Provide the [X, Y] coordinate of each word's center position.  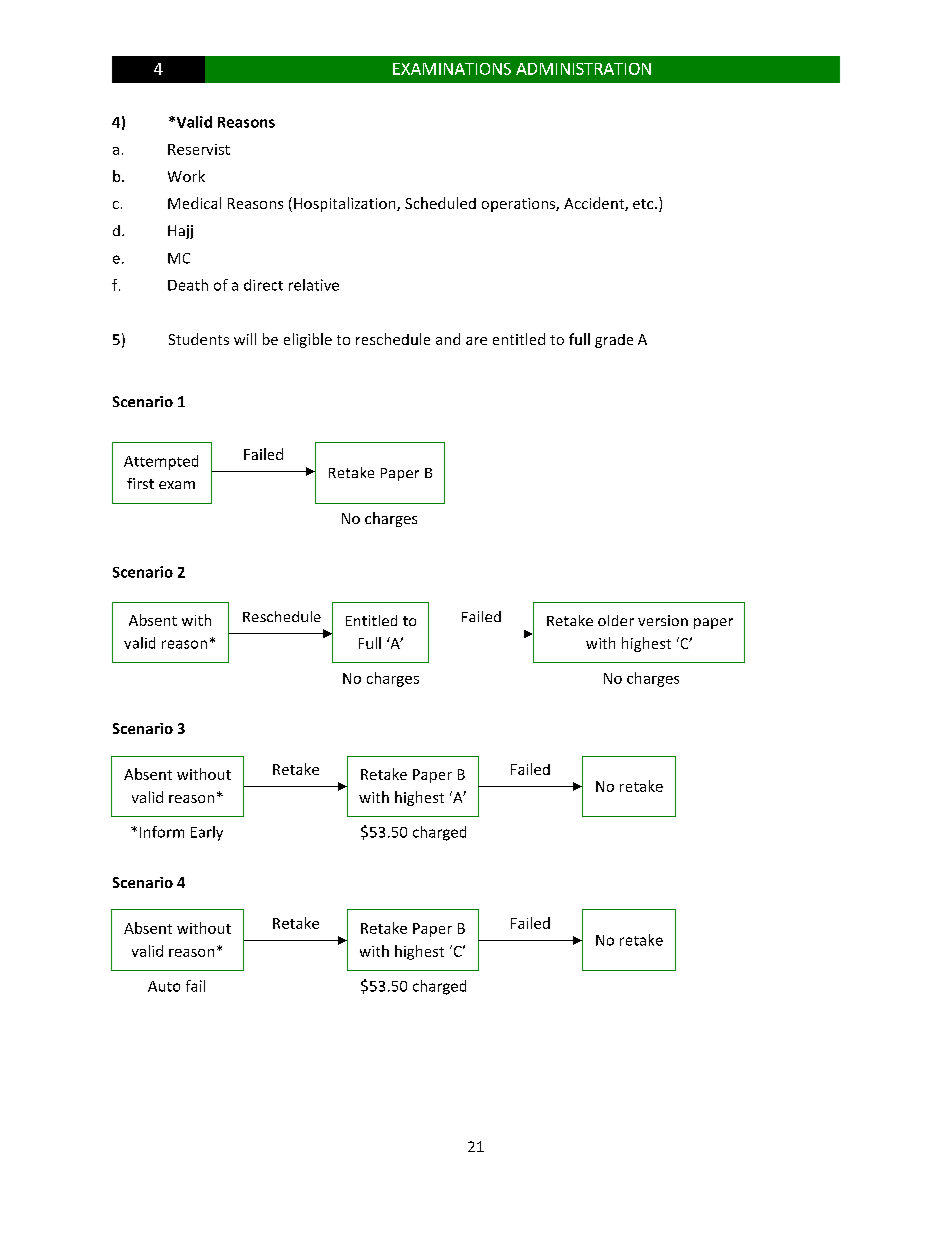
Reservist [199, 149]
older [616, 620]
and [448, 339]
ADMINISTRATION [583, 69]
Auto [164, 986]
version [663, 620]
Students [199, 339]
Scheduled [440, 203]
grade [614, 341]
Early [207, 833]
